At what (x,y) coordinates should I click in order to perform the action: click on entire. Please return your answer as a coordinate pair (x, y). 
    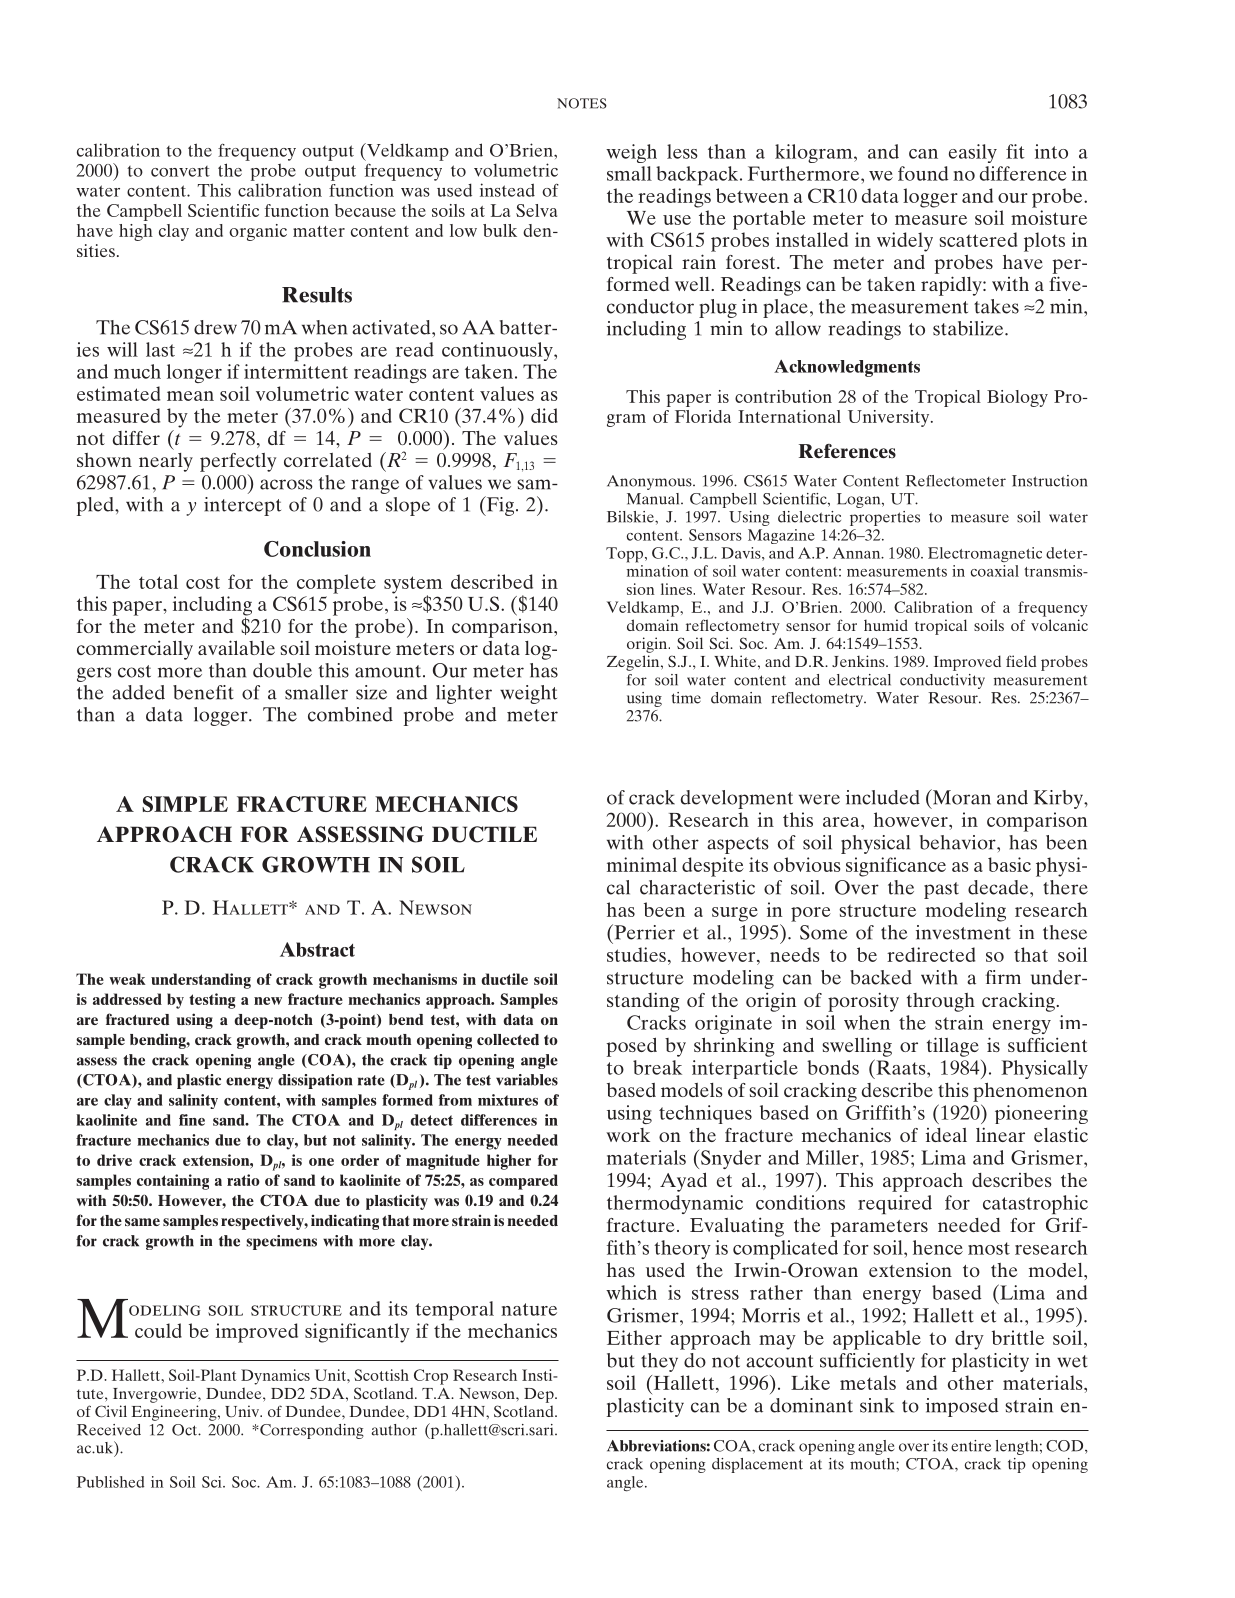
    Looking at the image, I should click on (971, 1446).
